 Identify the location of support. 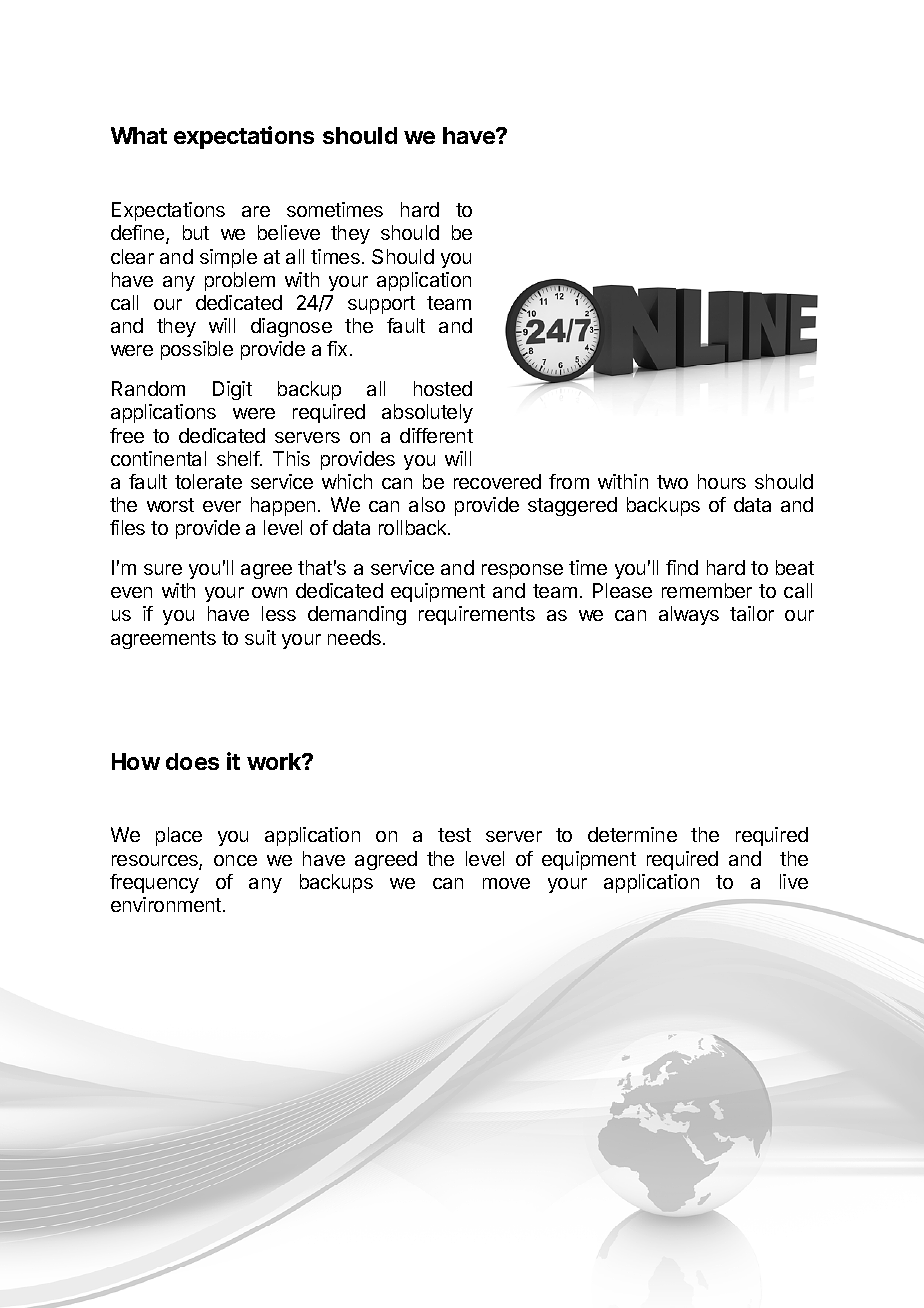
(381, 305).
